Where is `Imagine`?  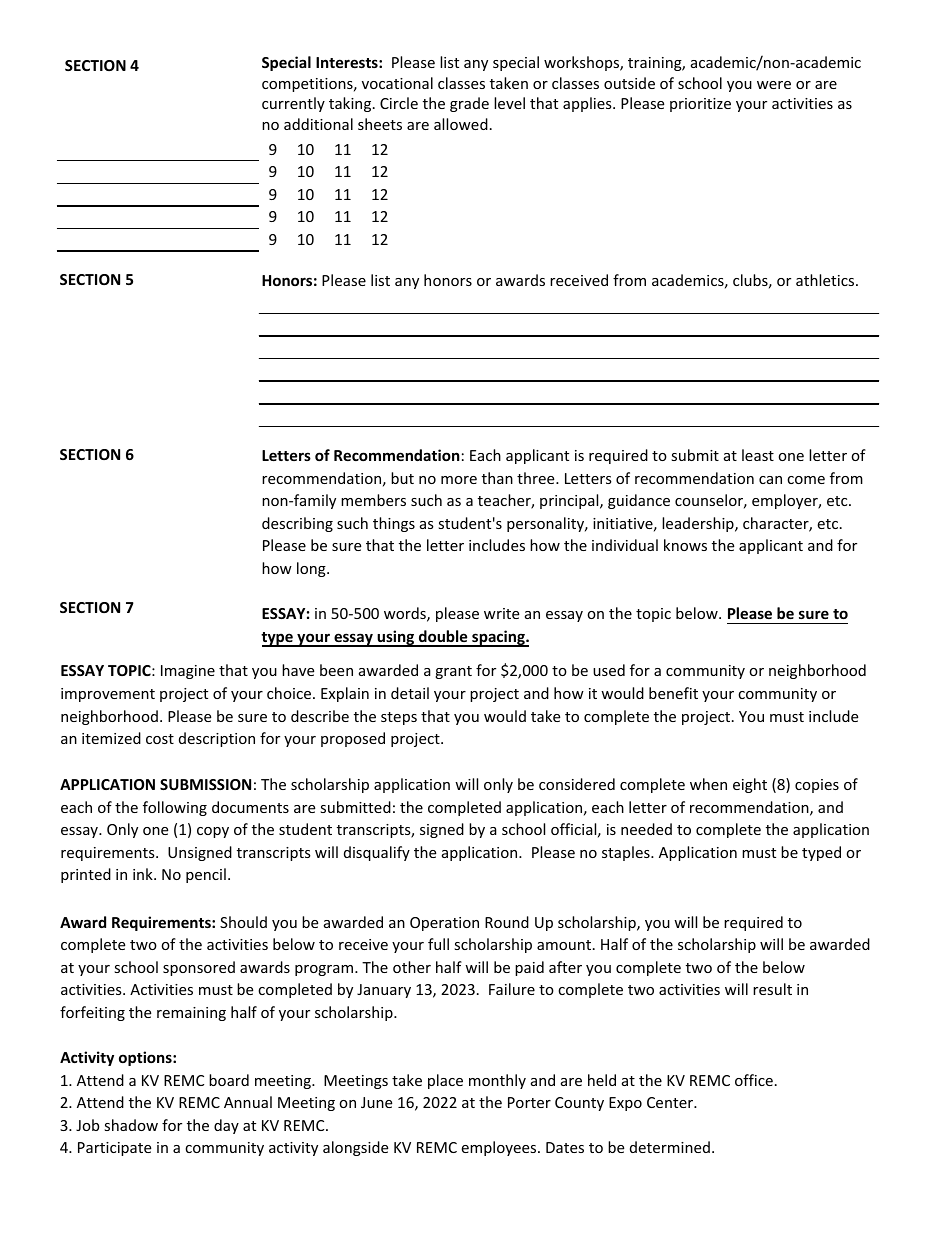 Imagine is located at coordinates (188, 672).
